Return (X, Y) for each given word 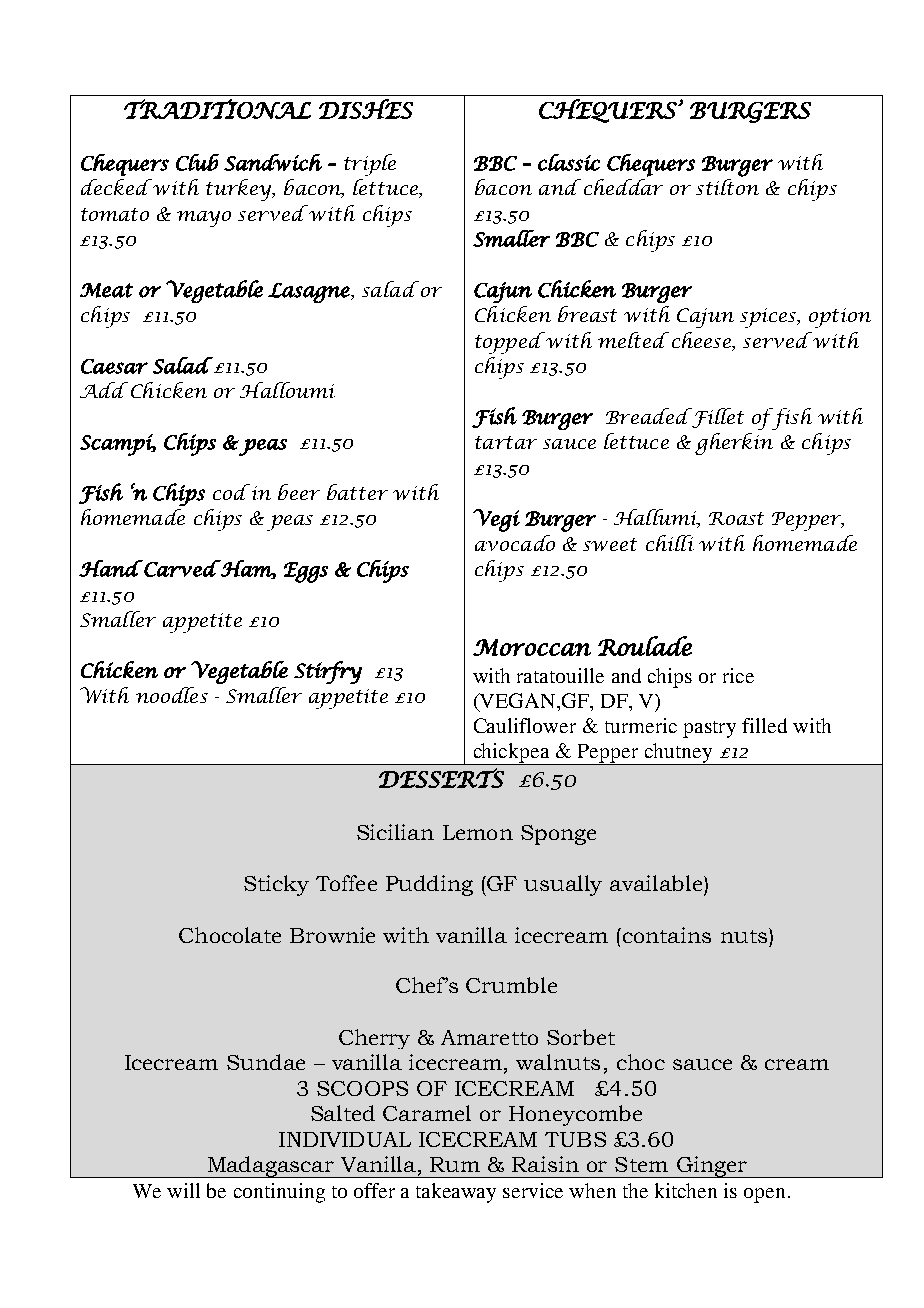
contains (665, 935)
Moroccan (532, 647)
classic (569, 162)
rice (738, 675)
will (183, 1190)
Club (197, 162)
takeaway (456, 1193)
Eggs (306, 572)
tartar (506, 442)
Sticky (276, 885)
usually (563, 885)
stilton (727, 187)
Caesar (114, 366)
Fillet (717, 418)
